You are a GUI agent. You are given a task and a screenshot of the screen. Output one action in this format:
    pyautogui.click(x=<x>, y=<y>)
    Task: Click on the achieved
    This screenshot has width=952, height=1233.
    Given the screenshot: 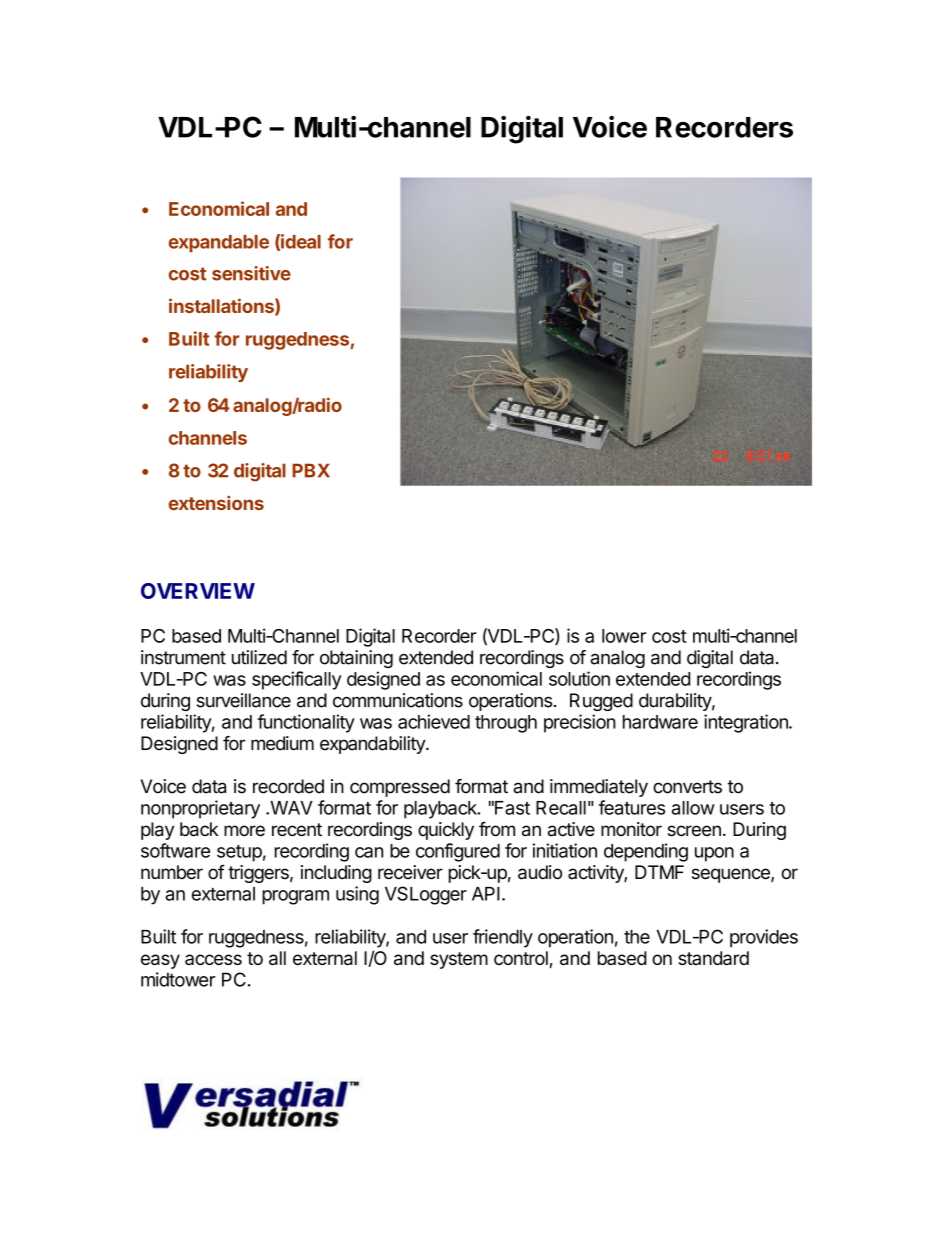 What is the action you would take?
    pyautogui.click(x=434, y=721)
